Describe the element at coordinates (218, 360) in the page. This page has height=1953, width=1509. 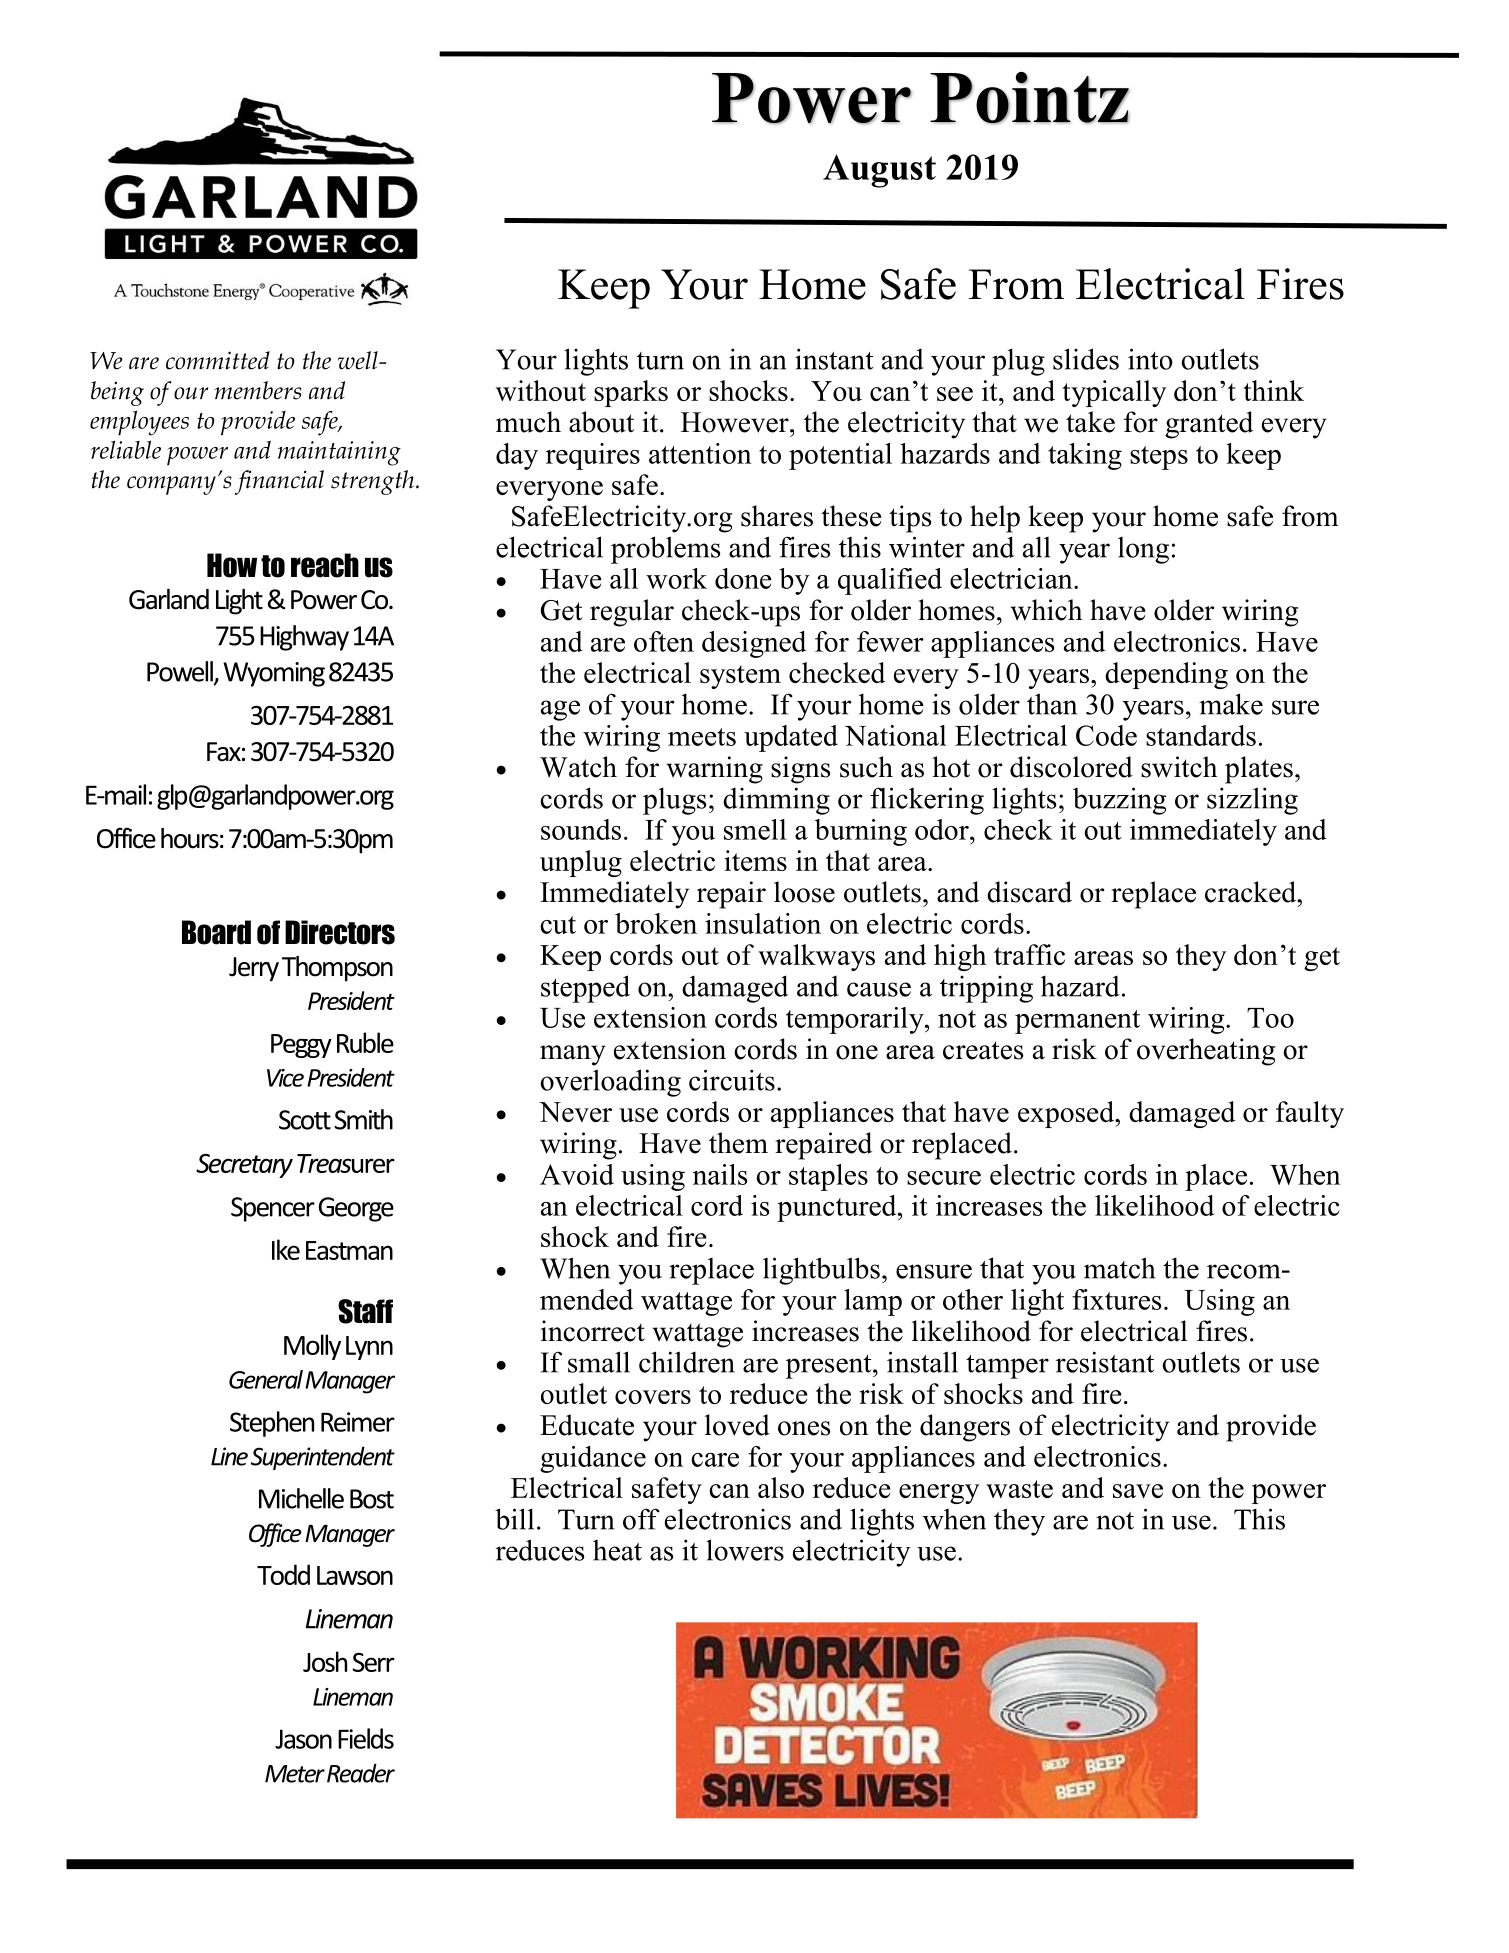
I see `committed` at that location.
